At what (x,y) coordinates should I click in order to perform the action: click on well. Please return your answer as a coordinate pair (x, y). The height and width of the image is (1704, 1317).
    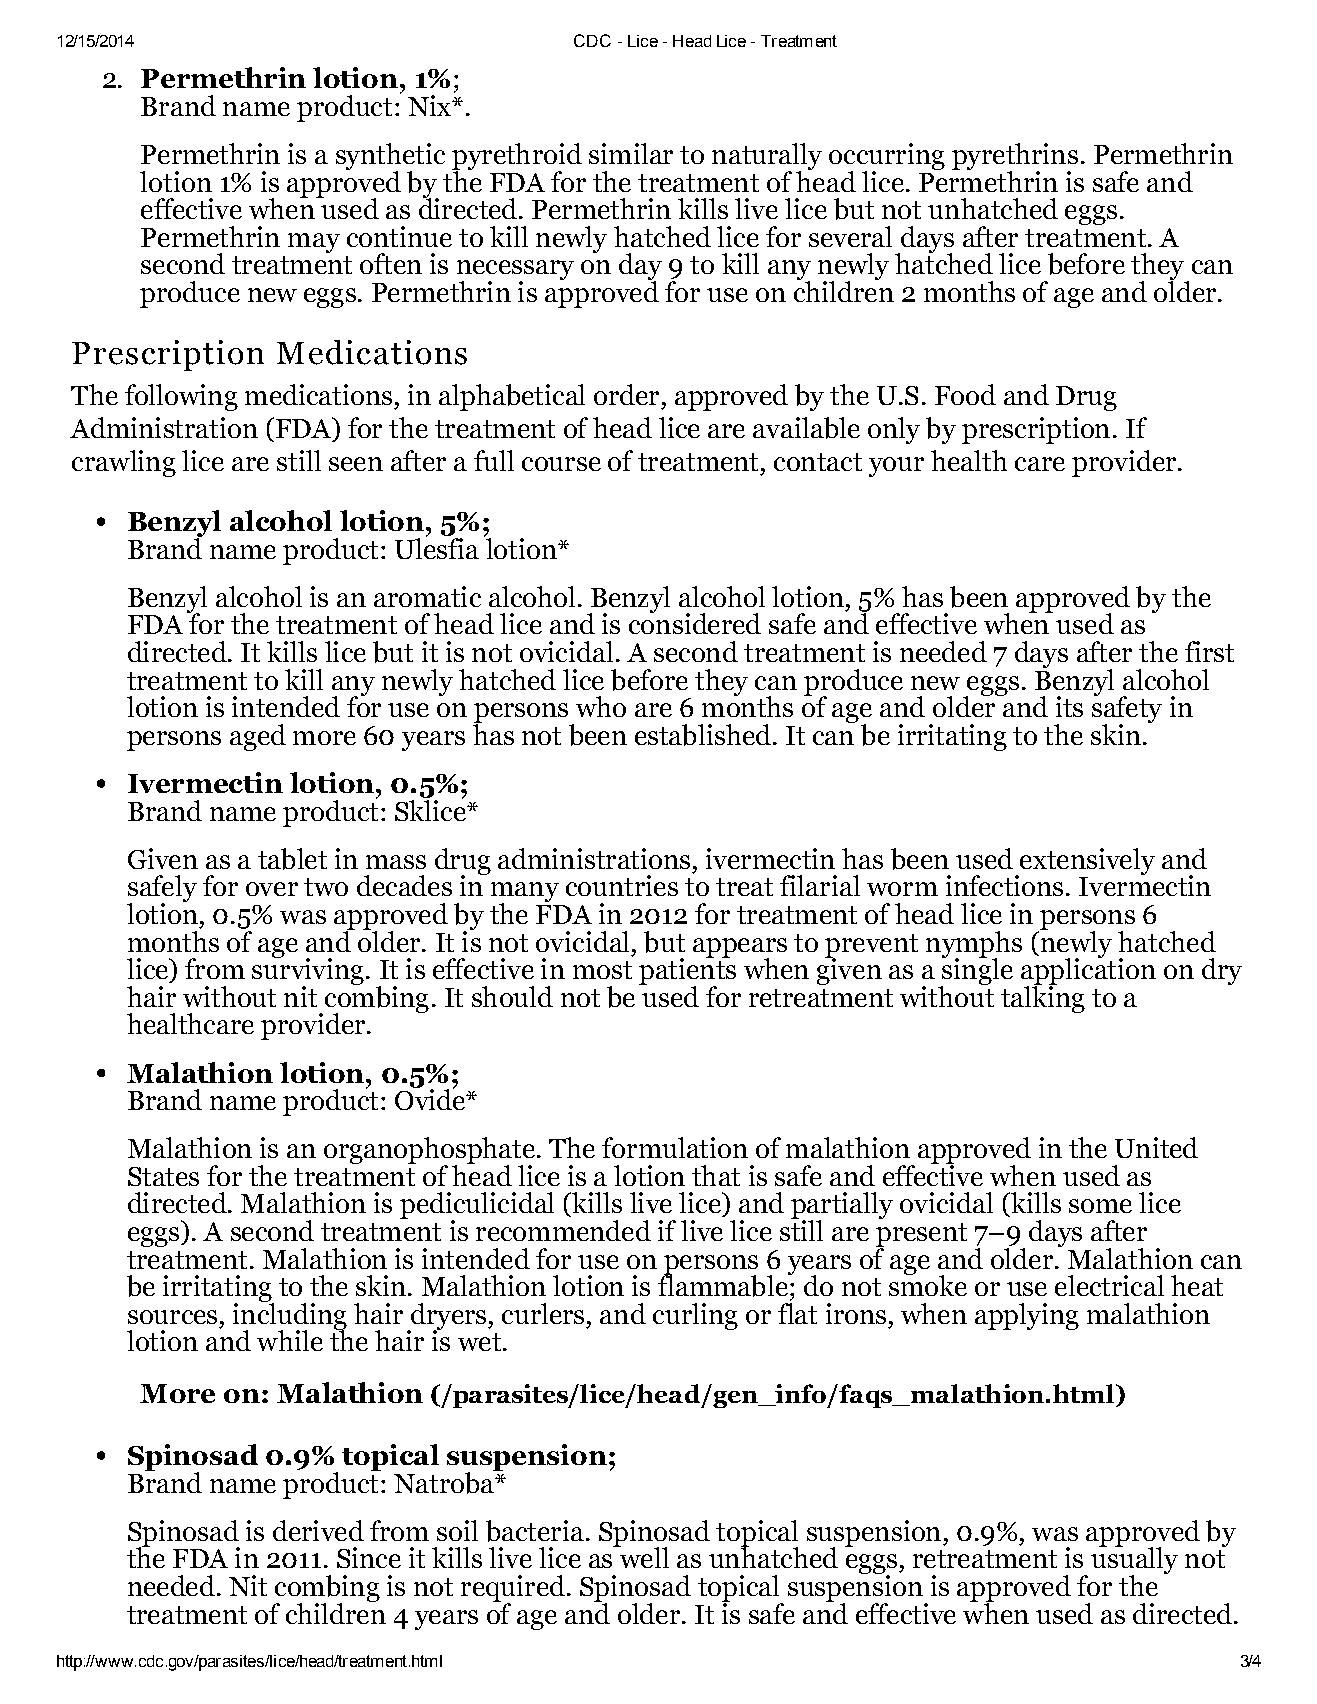
    Looking at the image, I should click on (643, 1556).
